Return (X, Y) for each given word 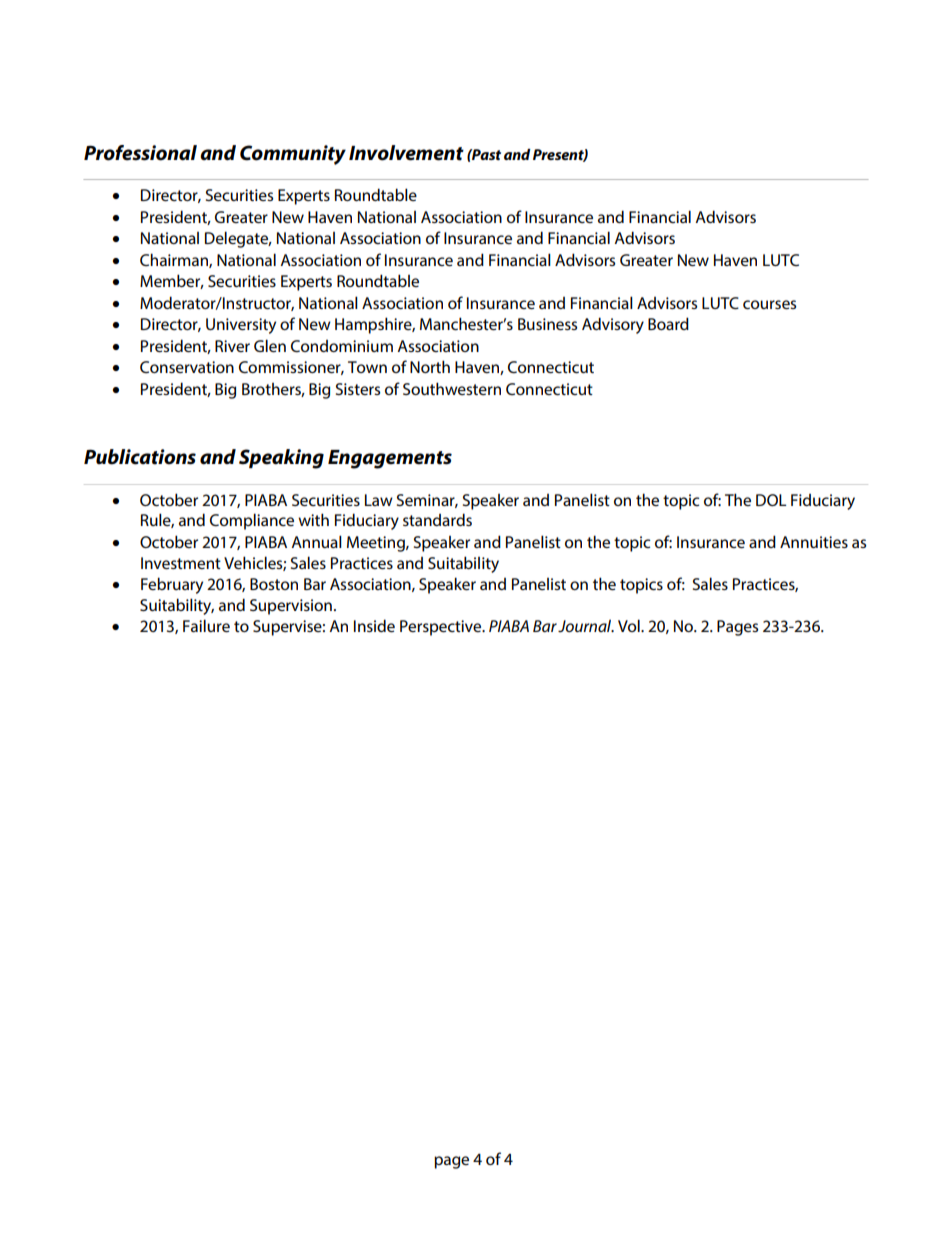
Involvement (406, 153)
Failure (206, 625)
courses (769, 304)
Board (668, 323)
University (241, 326)
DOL (771, 500)
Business (547, 324)
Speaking (281, 459)
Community (293, 155)
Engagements (390, 459)
